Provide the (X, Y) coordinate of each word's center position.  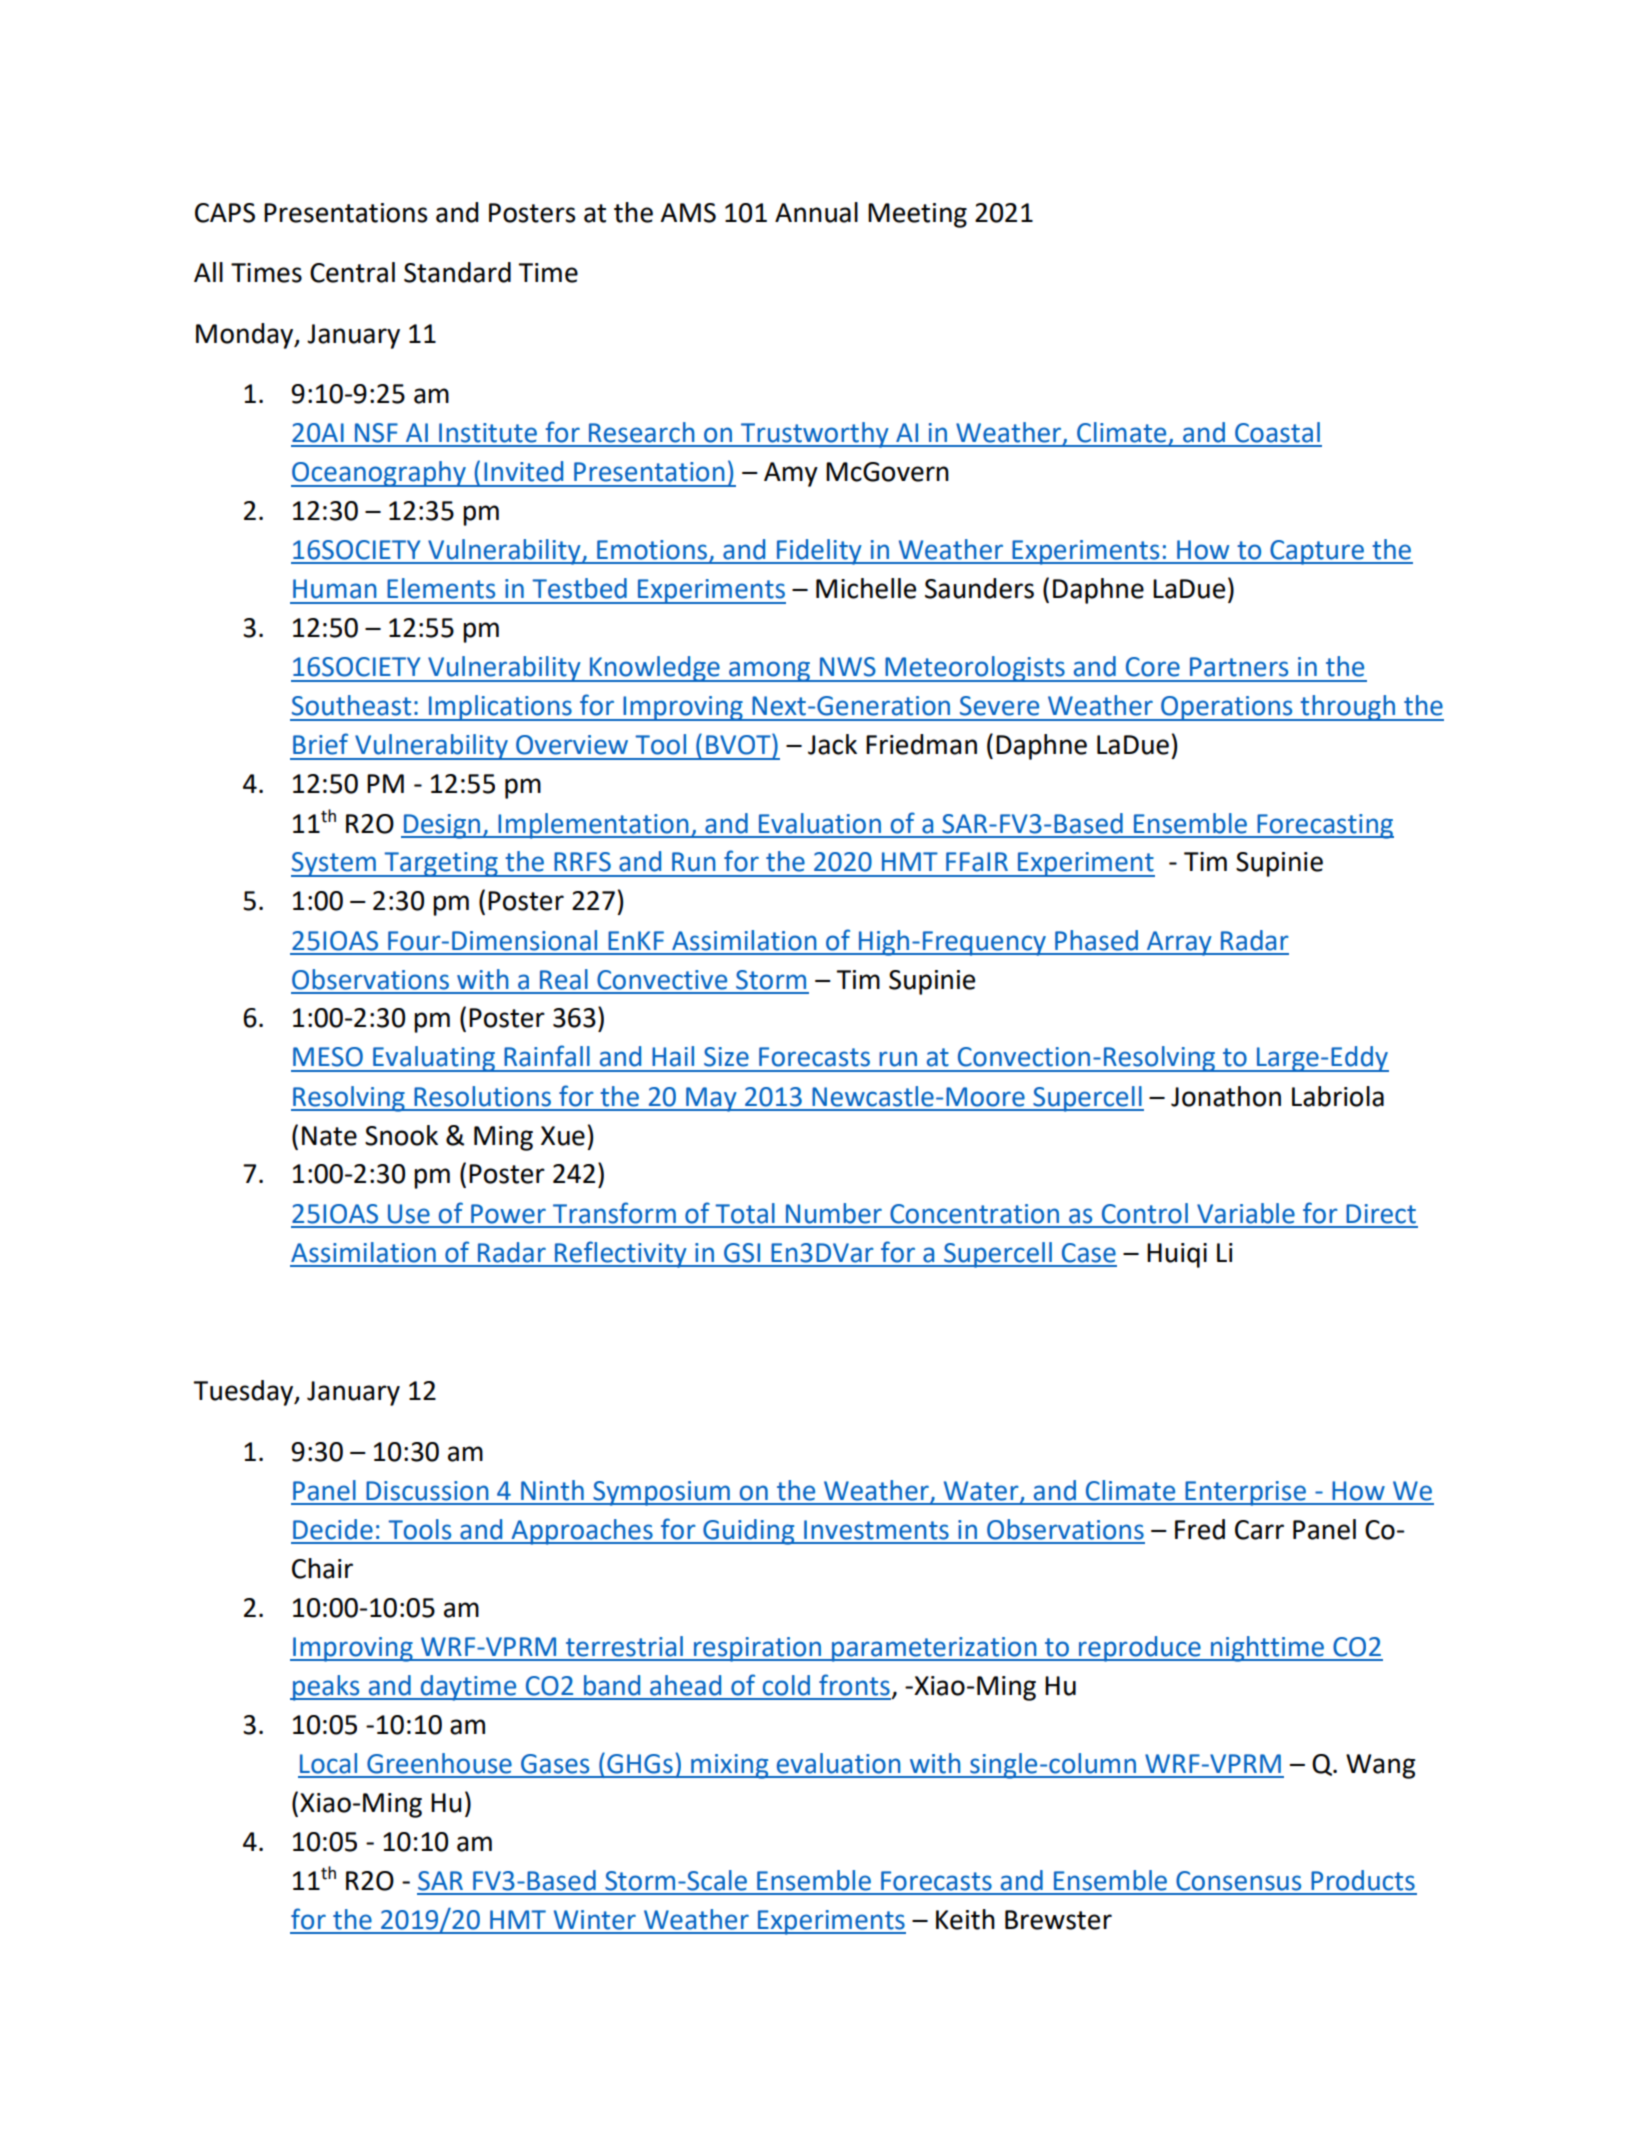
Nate (329, 1136)
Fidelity (819, 552)
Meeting (917, 215)
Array (1179, 943)
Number (834, 1213)
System (334, 864)
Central (352, 272)
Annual (816, 212)
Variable (1246, 1213)
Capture (1317, 552)
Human (335, 589)
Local (328, 1763)
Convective (662, 980)
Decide (333, 1529)
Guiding (749, 1532)
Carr (1259, 1530)
